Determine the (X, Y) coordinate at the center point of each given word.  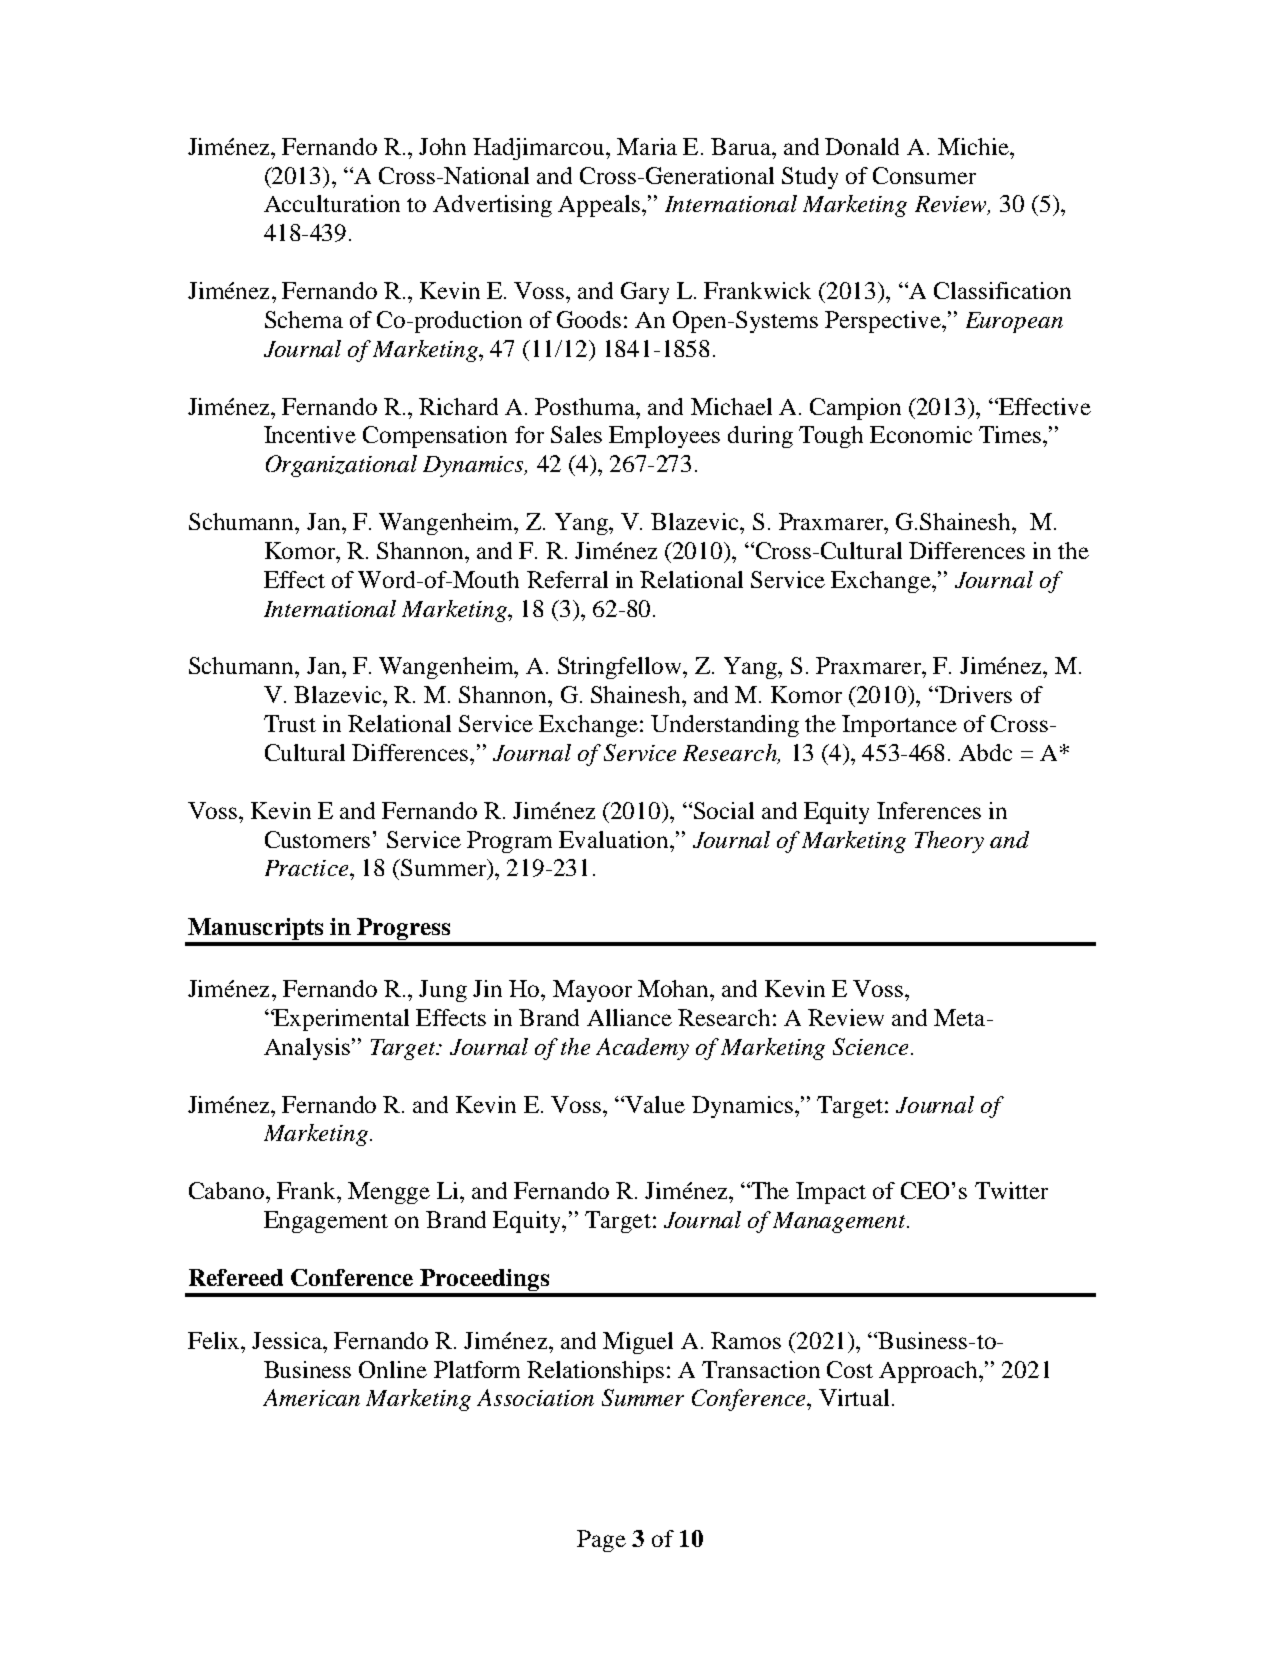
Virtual (854, 1397)
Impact (831, 1193)
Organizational (341, 466)
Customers (317, 839)
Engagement (326, 1222)
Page (601, 1541)
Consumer (924, 175)
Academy (642, 1049)
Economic (921, 434)
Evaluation (615, 839)
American (311, 1397)
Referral (567, 579)
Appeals (599, 206)
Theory (949, 842)
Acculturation (332, 203)
